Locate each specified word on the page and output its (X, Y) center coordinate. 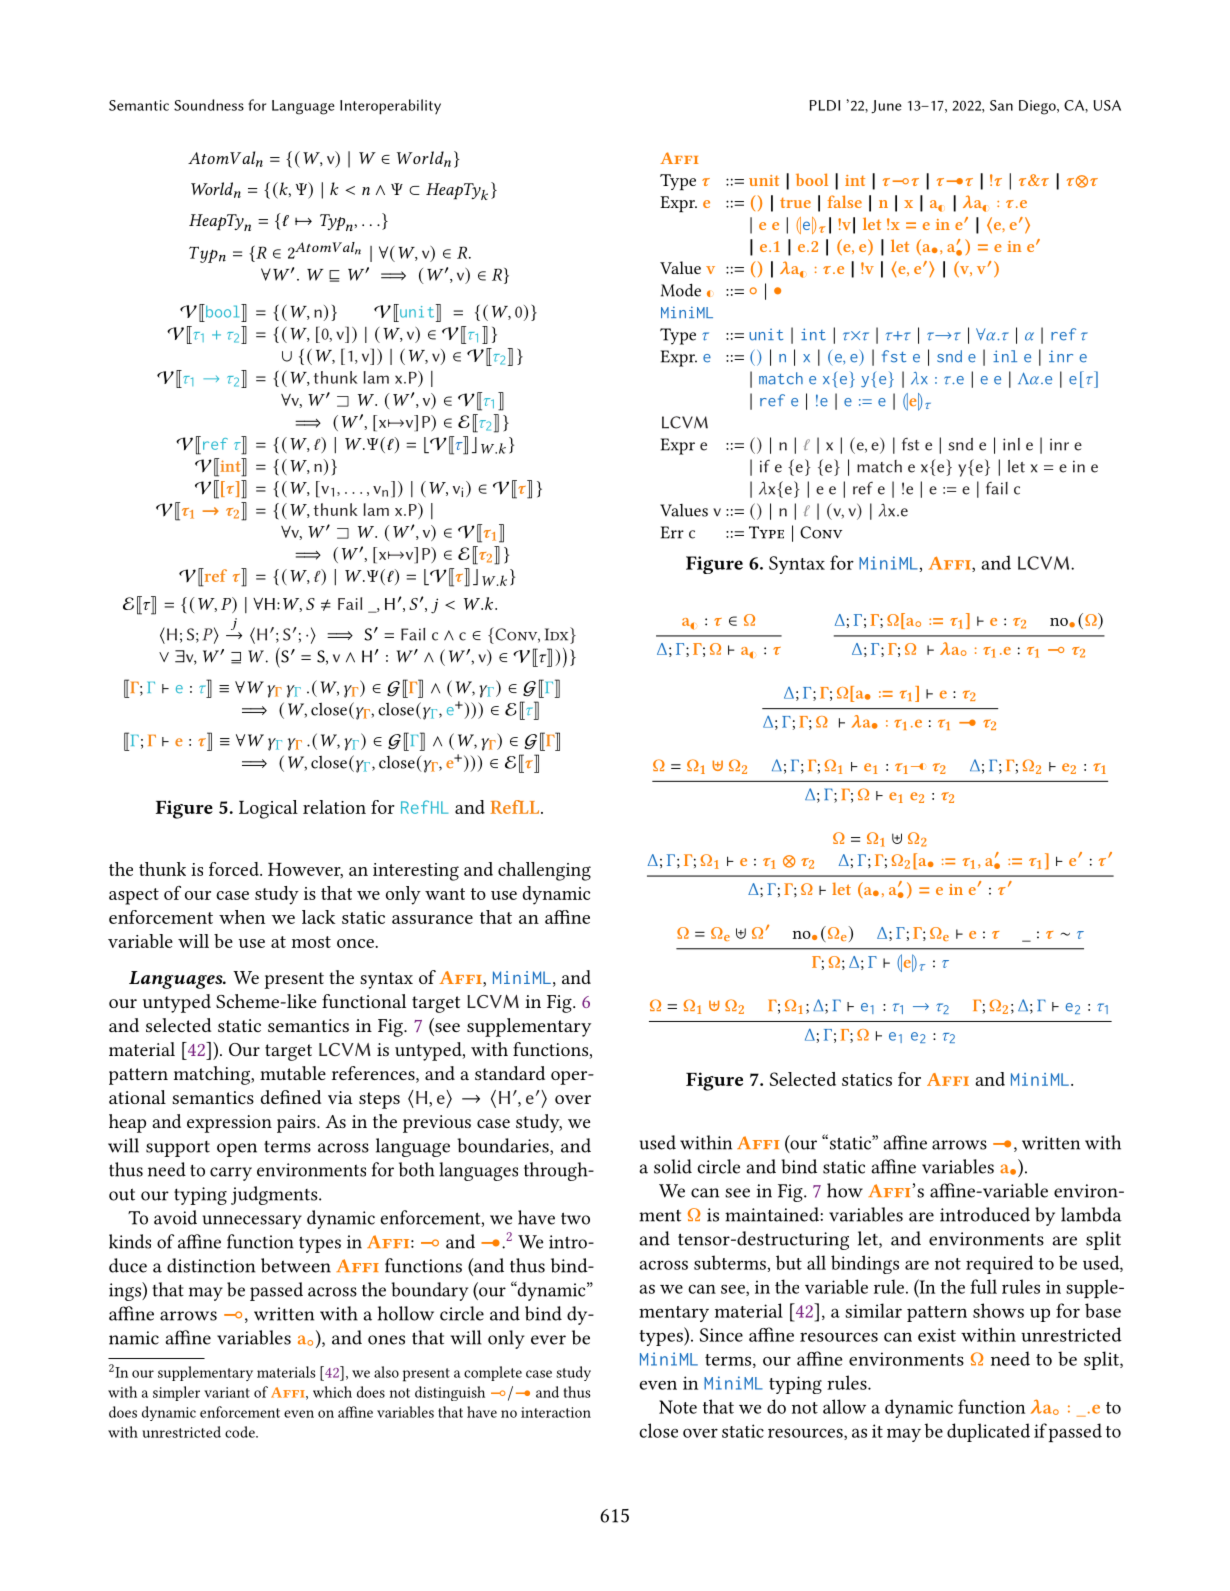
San (1001, 105)
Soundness (209, 105)
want (445, 894)
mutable (293, 1073)
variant (227, 1392)
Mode (681, 290)
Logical (268, 809)
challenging (544, 871)
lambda (1091, 1214)
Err (672, 532)
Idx (558, 634)
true (795, 202)
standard (510, 1073)
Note (678, 1407)
